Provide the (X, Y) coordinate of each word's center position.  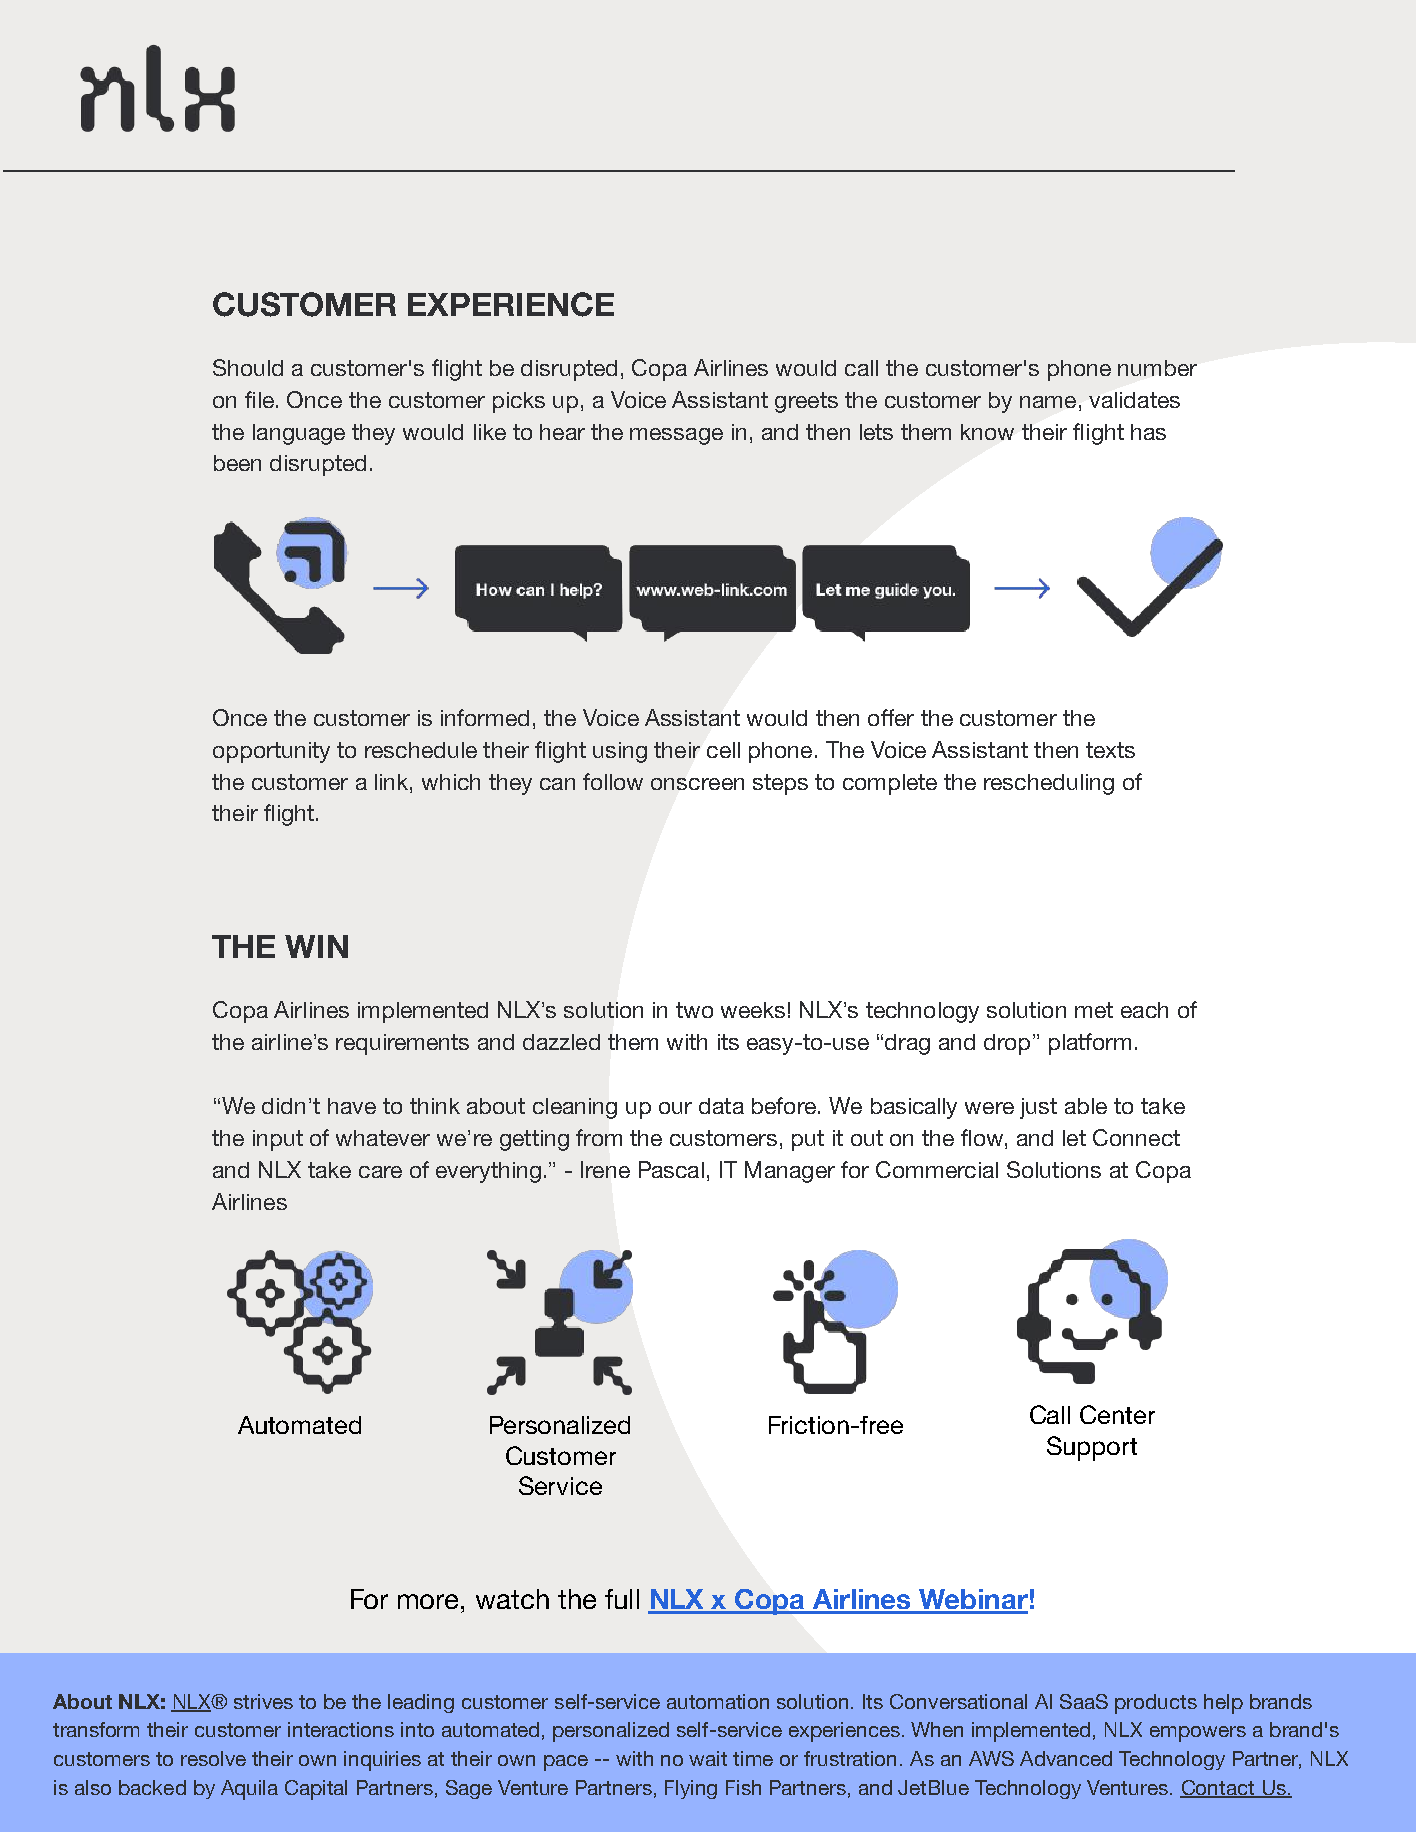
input (278, 1140)
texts (1110, 750)
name (1048, 402)
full (622, 1599)
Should (248, 367)
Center (1117, 1414)
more (430, 1601)
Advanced (1066, 1758)
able (1086, 1106)
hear (562, 432)
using (620, 752)
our (675, 1108)
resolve (213, 1758)
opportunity (271, 752)
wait (708, 1758)
